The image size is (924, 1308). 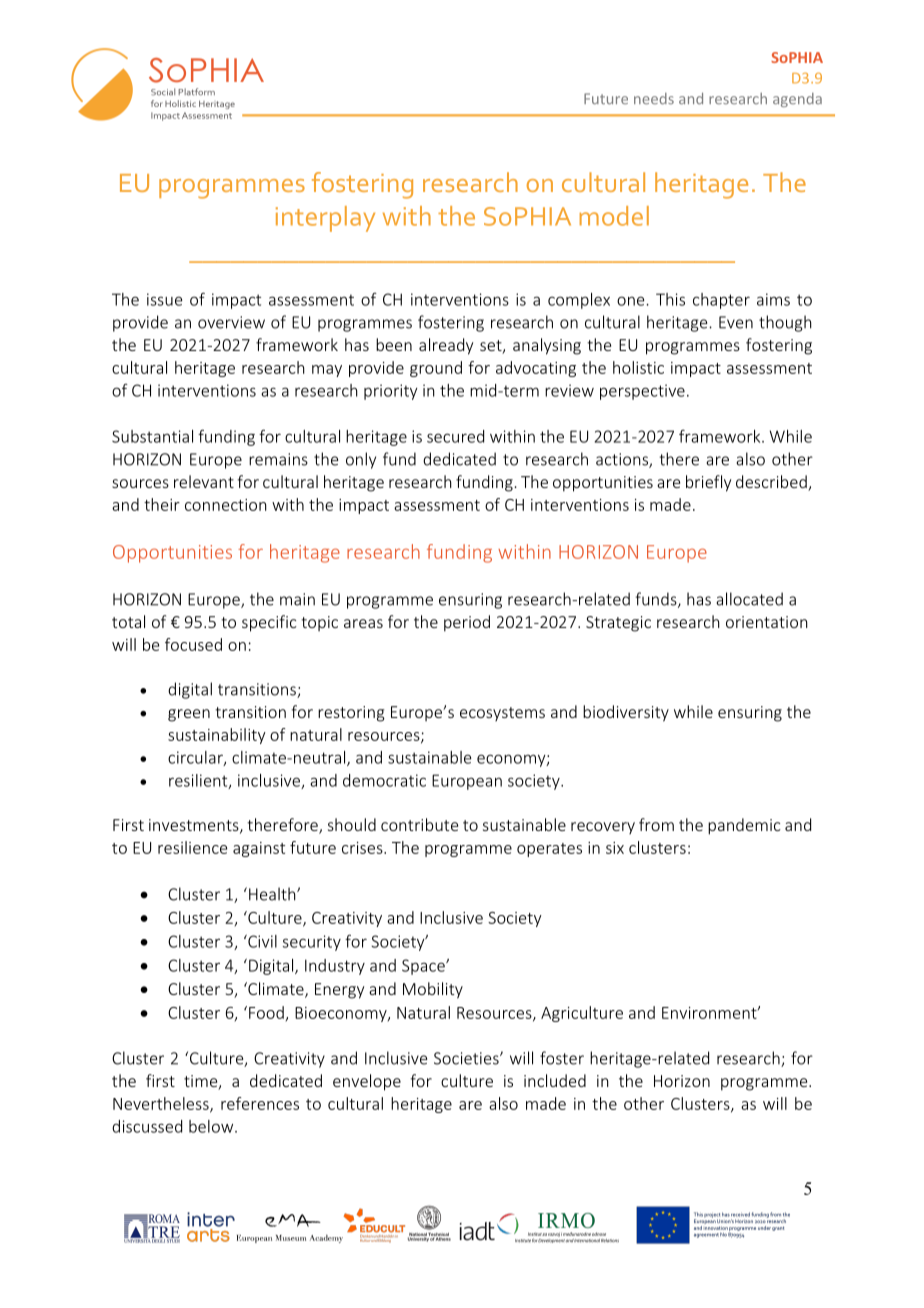 I want to click on model, so click(x=614, y=216).
